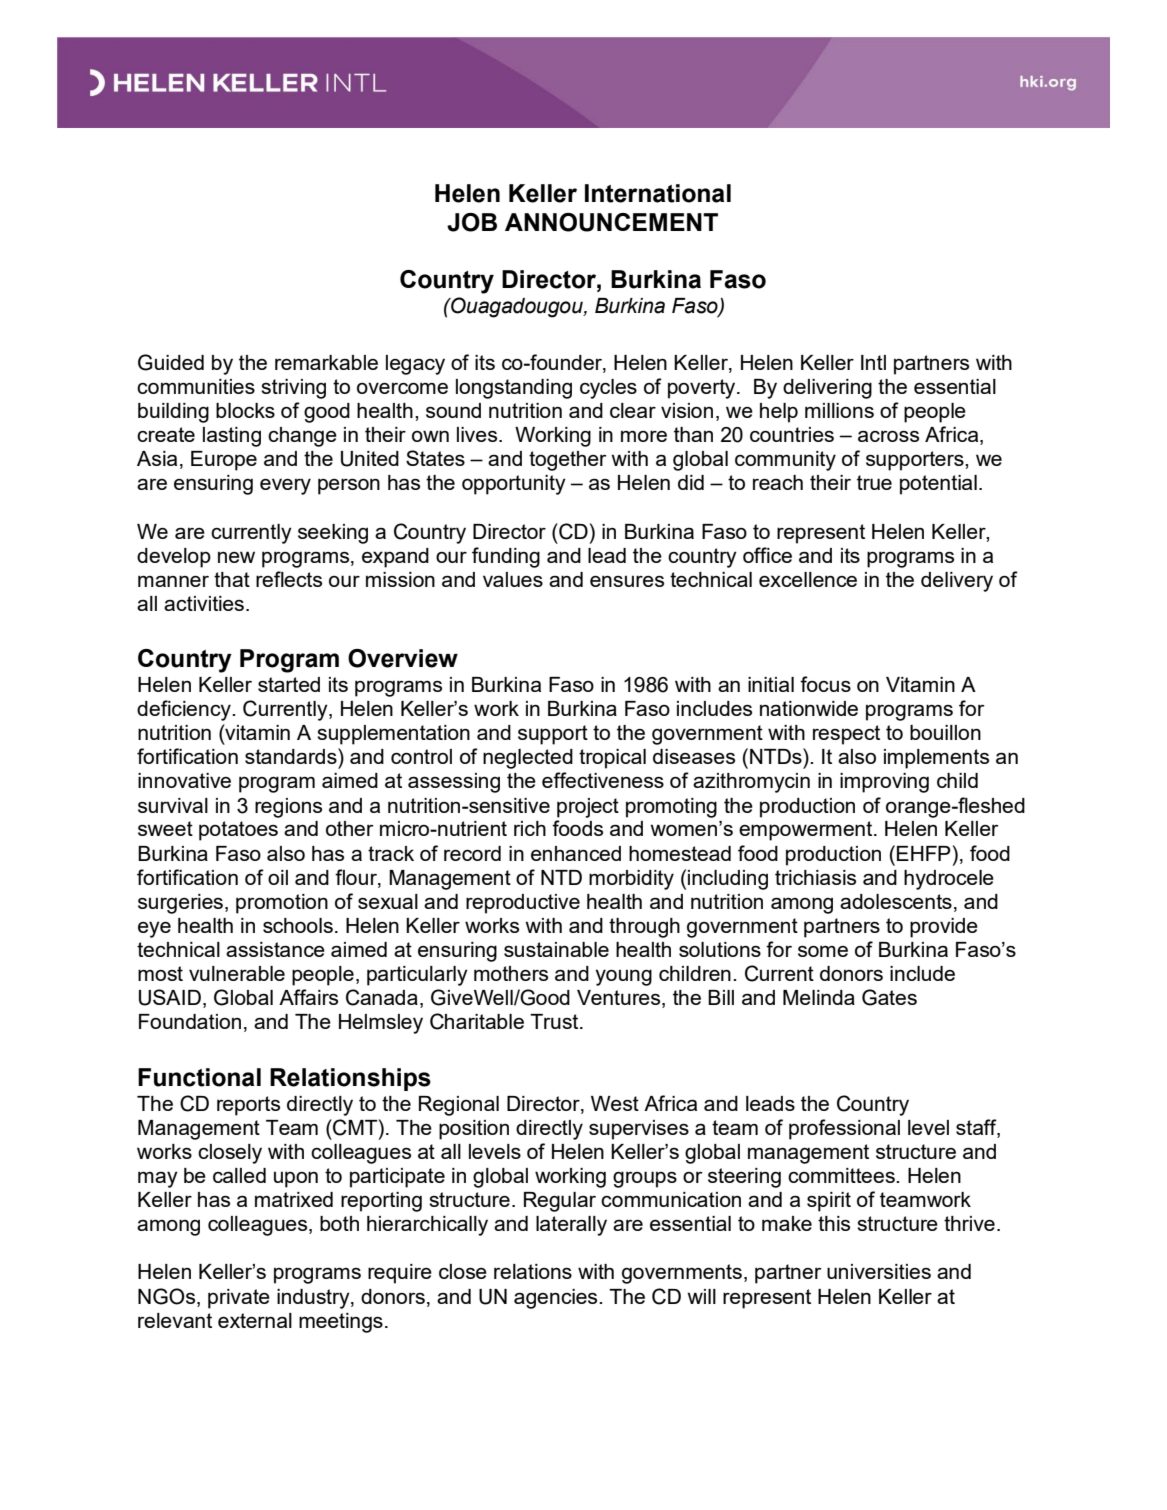 This page has height=1510, width=1167. What do you see at coordinates (528, 759) in the page?
I see `neglected` at bounding box center [528, 759].
